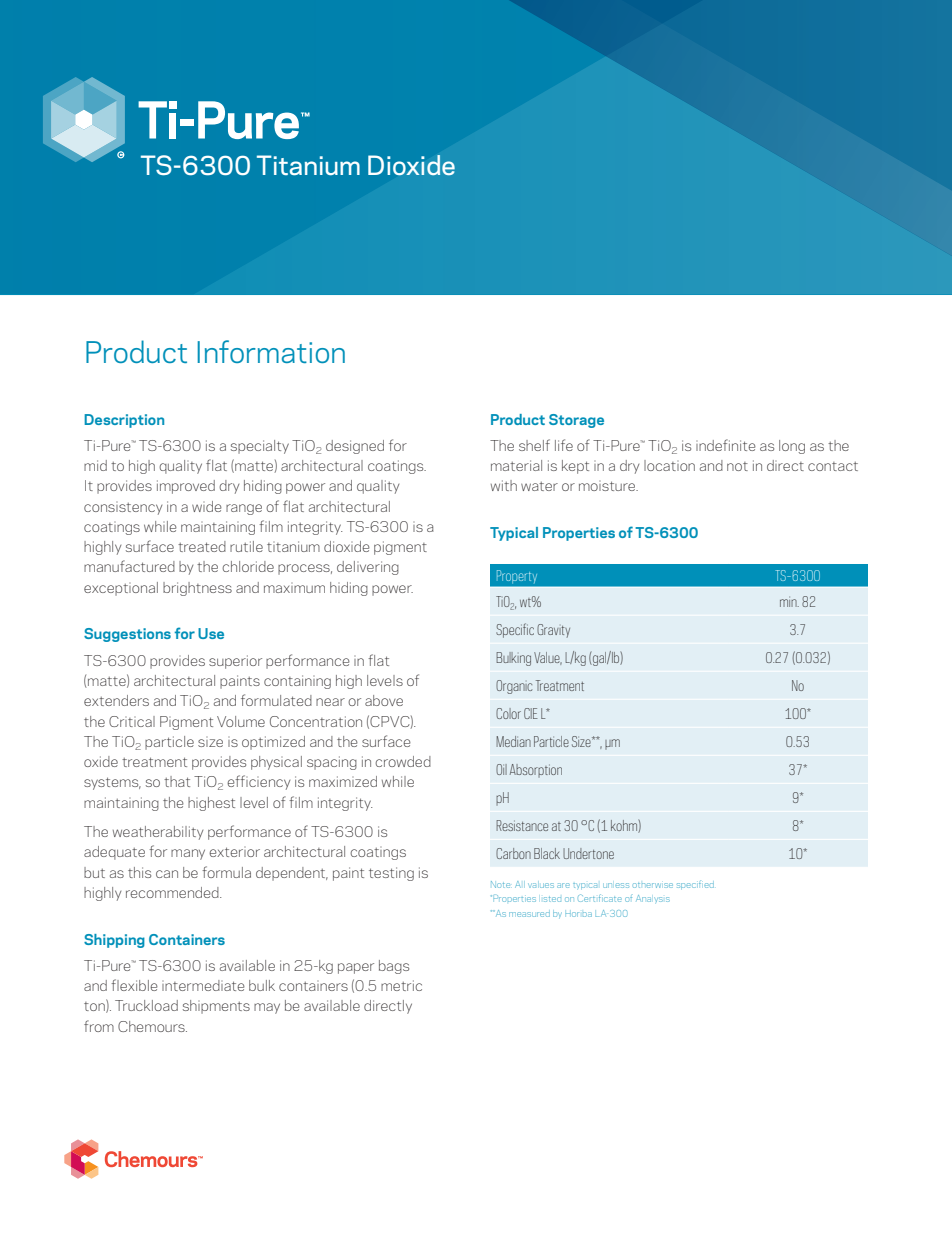 The width and height of the page is (952, 1233). I want to click on brightness, so click(197, 589).
